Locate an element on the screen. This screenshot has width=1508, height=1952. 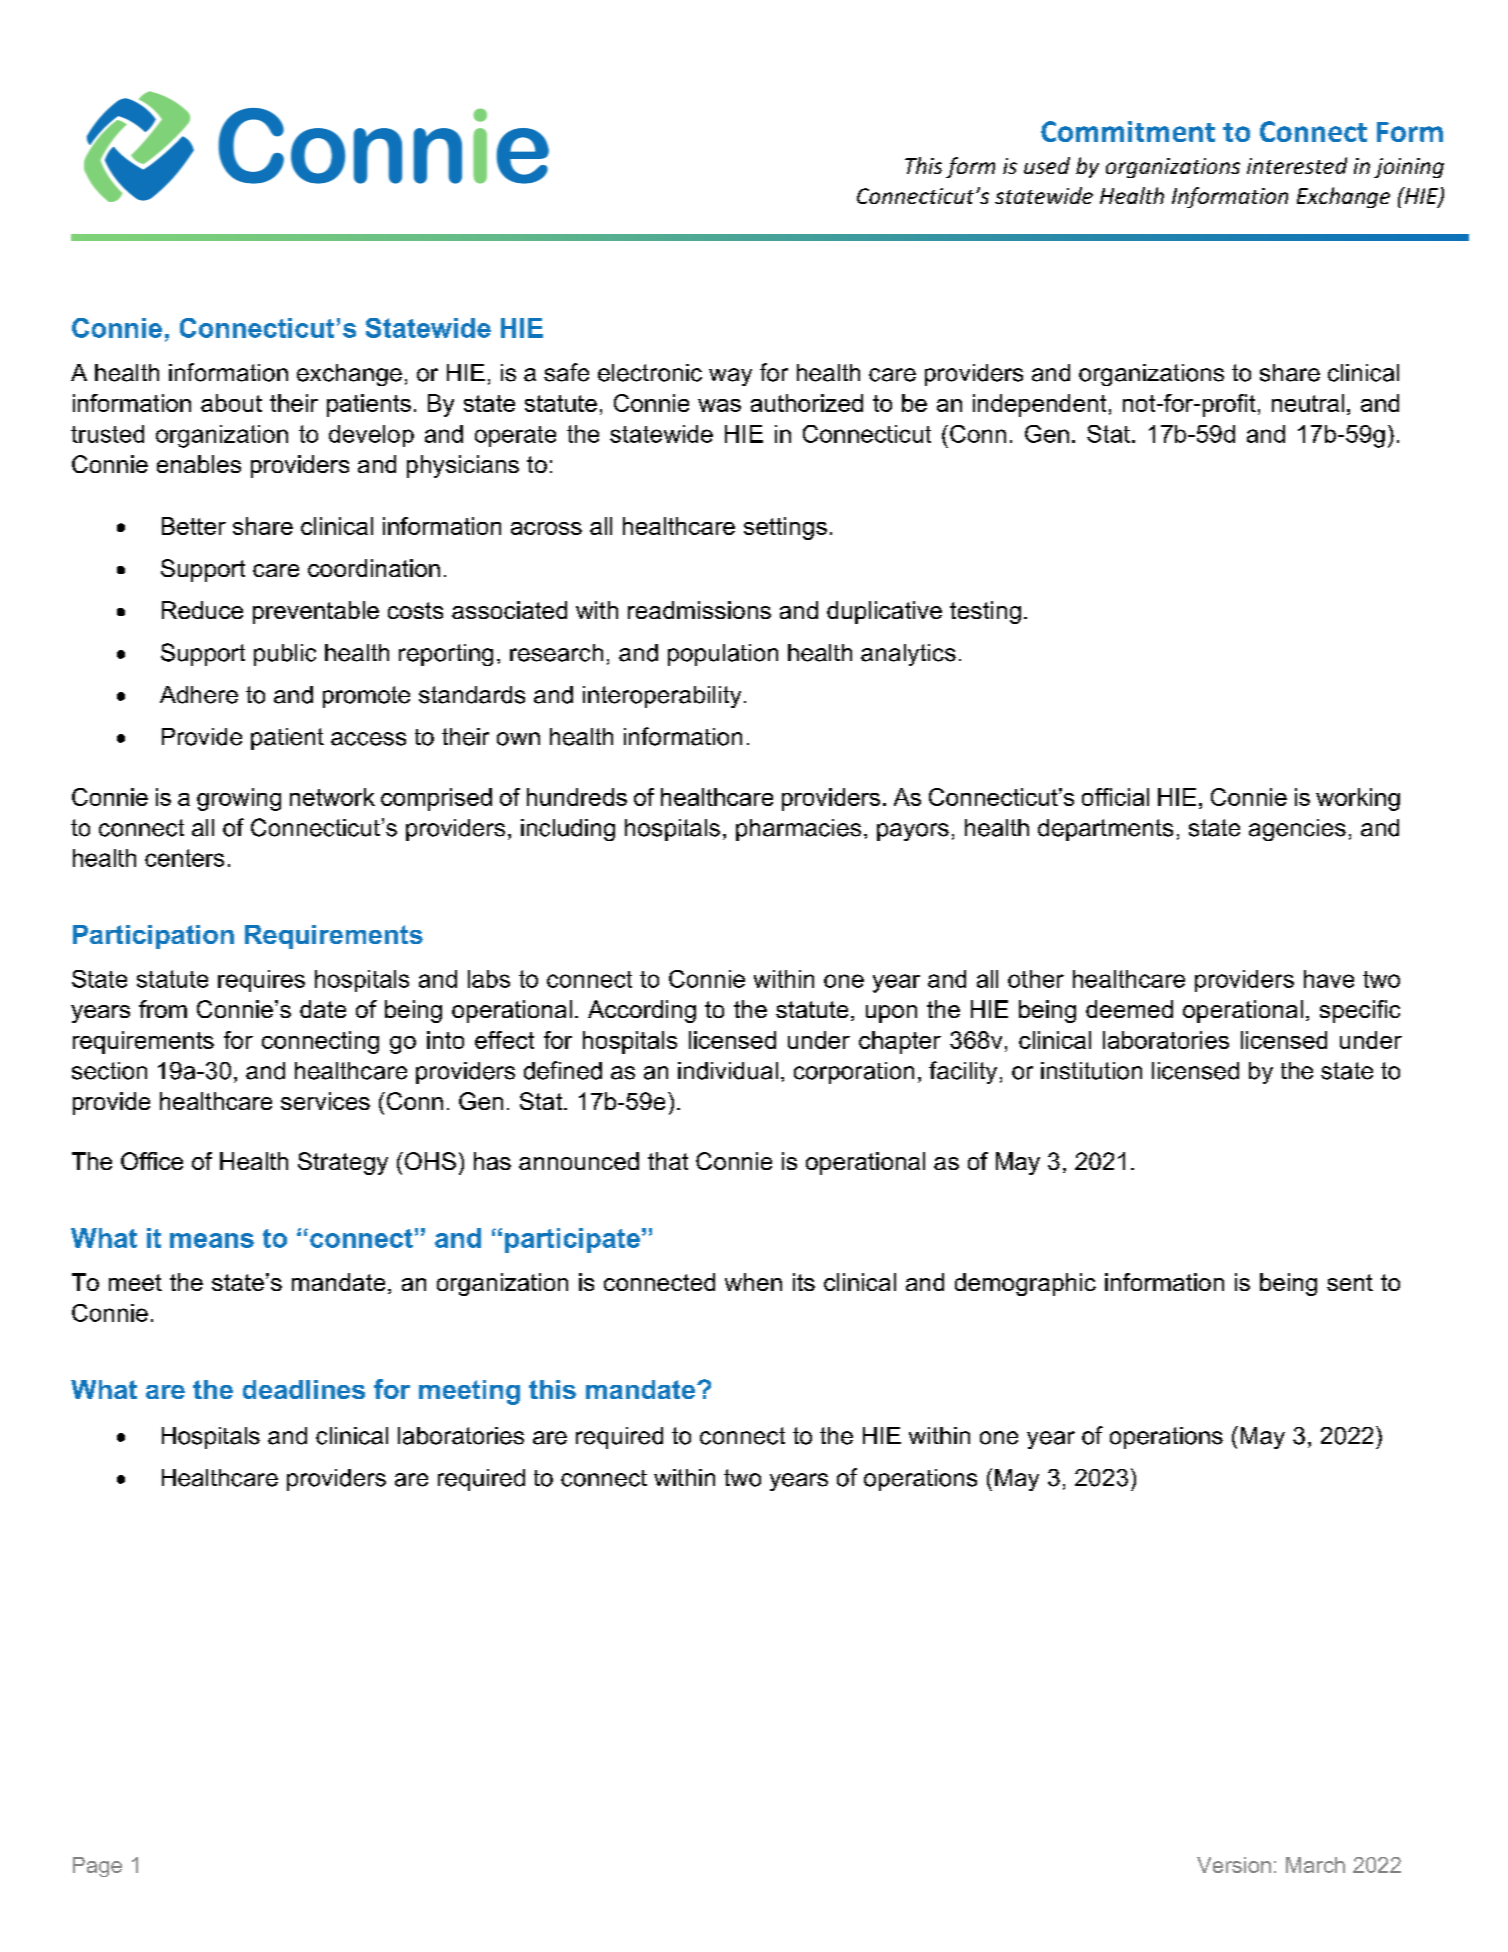
interested is located at coordinates (1297, 165).
